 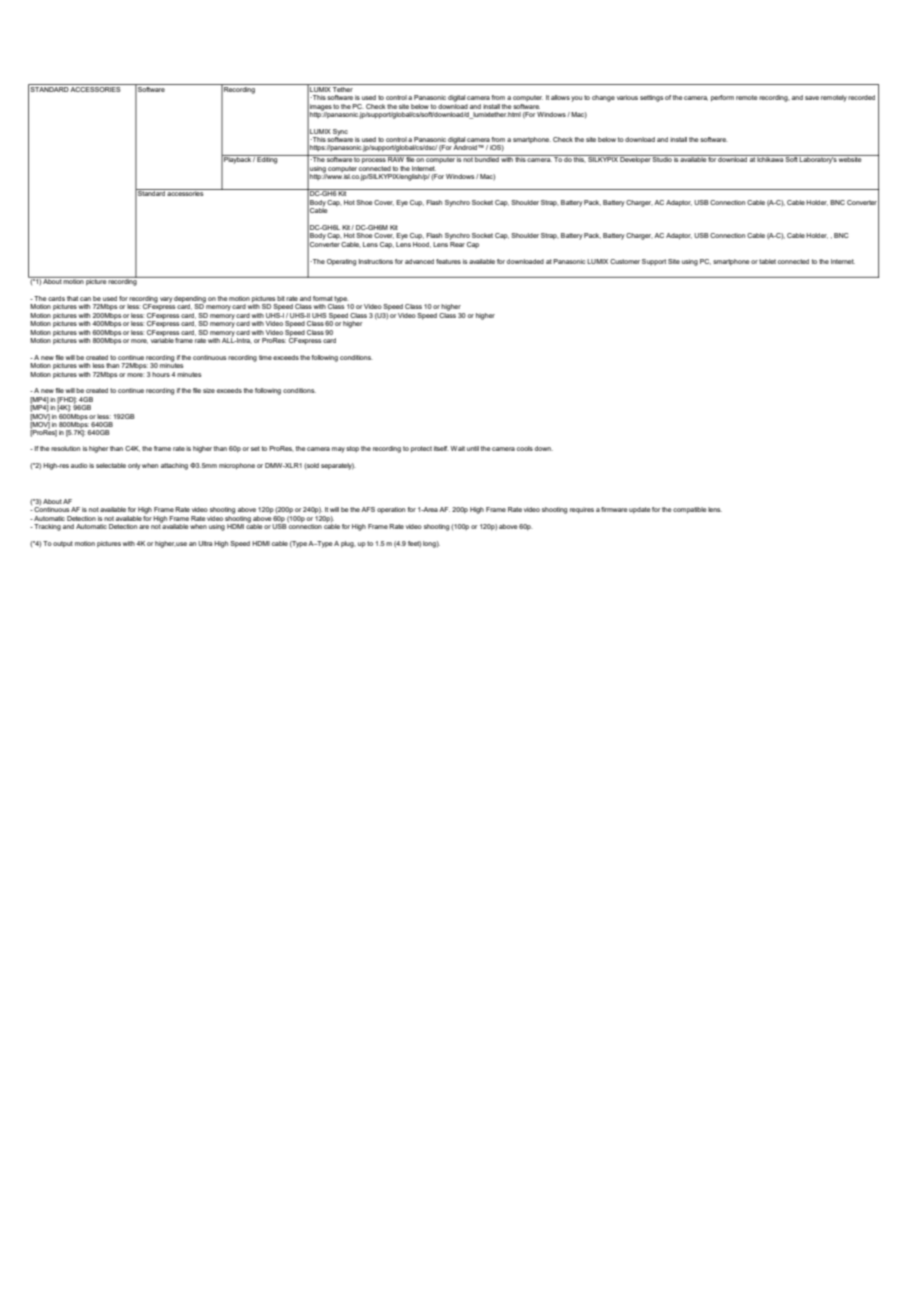 What do you see at coordinates (85, 299) in the screenshot?
I see `can` at bounding box center [85, 299].
